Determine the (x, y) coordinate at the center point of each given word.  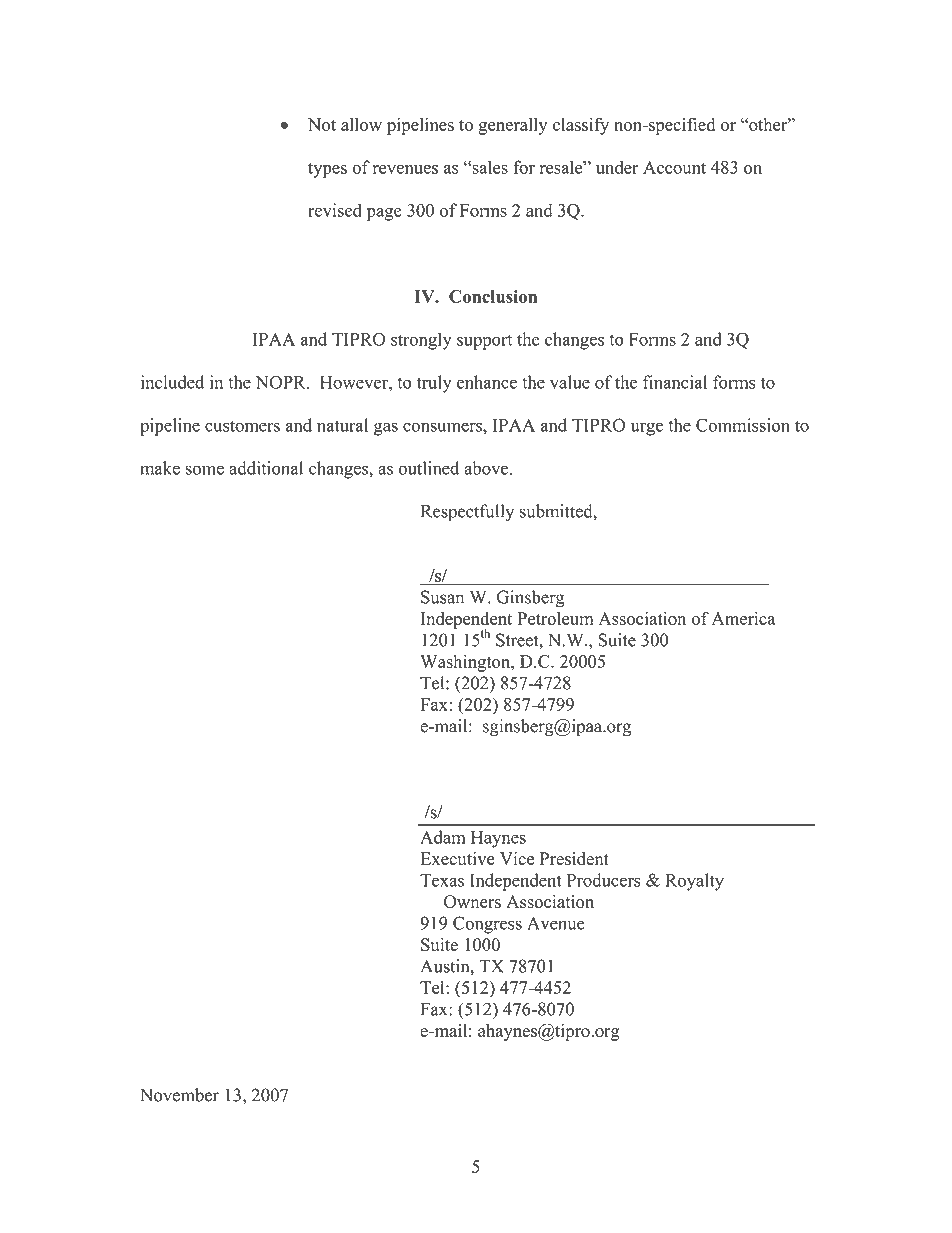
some (205, 470)
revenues (405, 169)
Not (322, 124)
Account (674, 167)
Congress (487, 925)
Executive (458, 858)
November (179, 1095)
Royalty (694, 882)
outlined (429, 468)
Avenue (556, 923)
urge (647, 429)
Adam (443, 837)
